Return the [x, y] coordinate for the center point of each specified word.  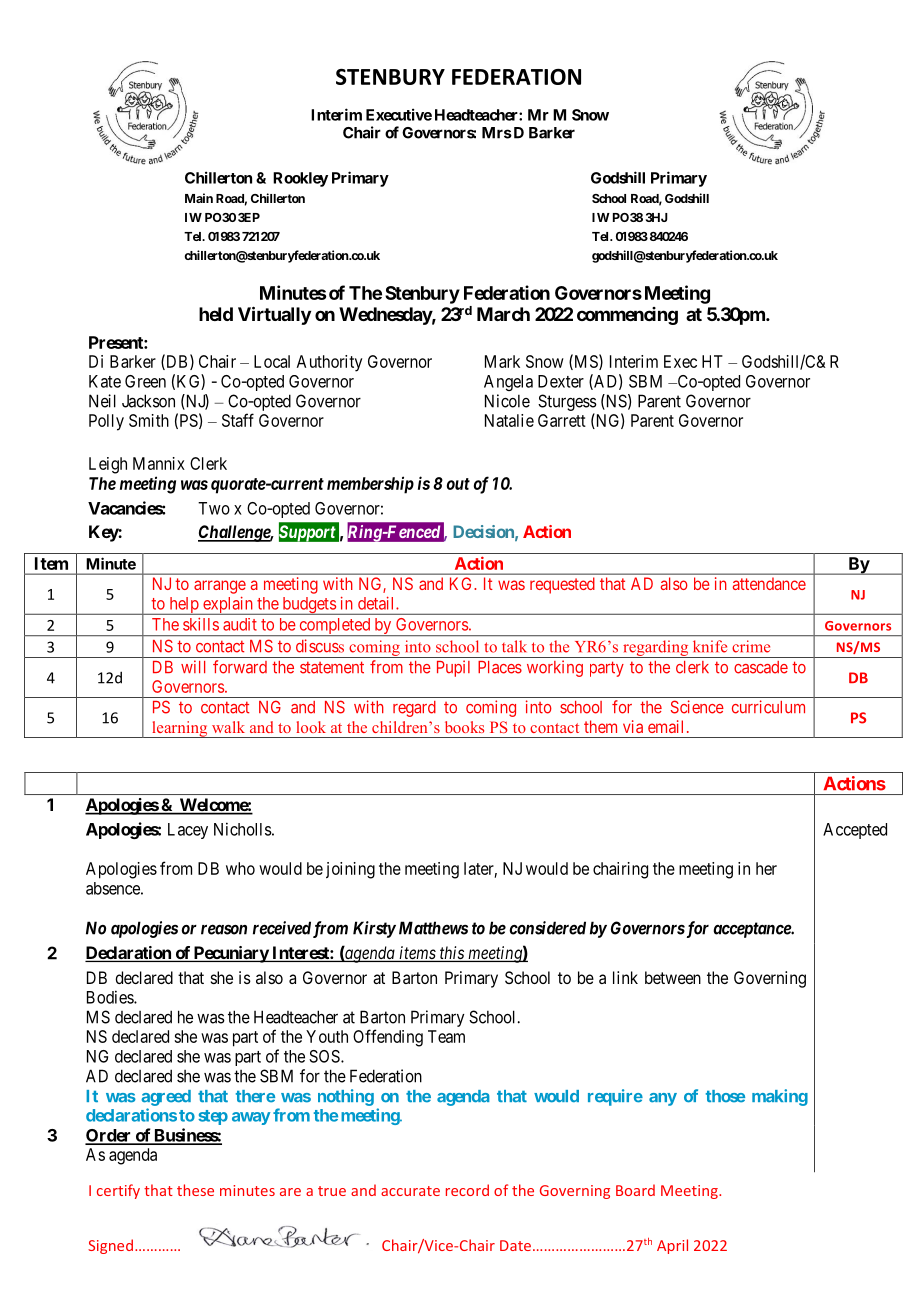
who [240, 868]
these [195, 1190]
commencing [627, 316]
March [503, 314]
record [467, 1190]
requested [562, 585]
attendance [769, 583]
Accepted [855, 831]
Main [199, 198]
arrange [220, 587]
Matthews [433, 928]
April [672, 1246]
